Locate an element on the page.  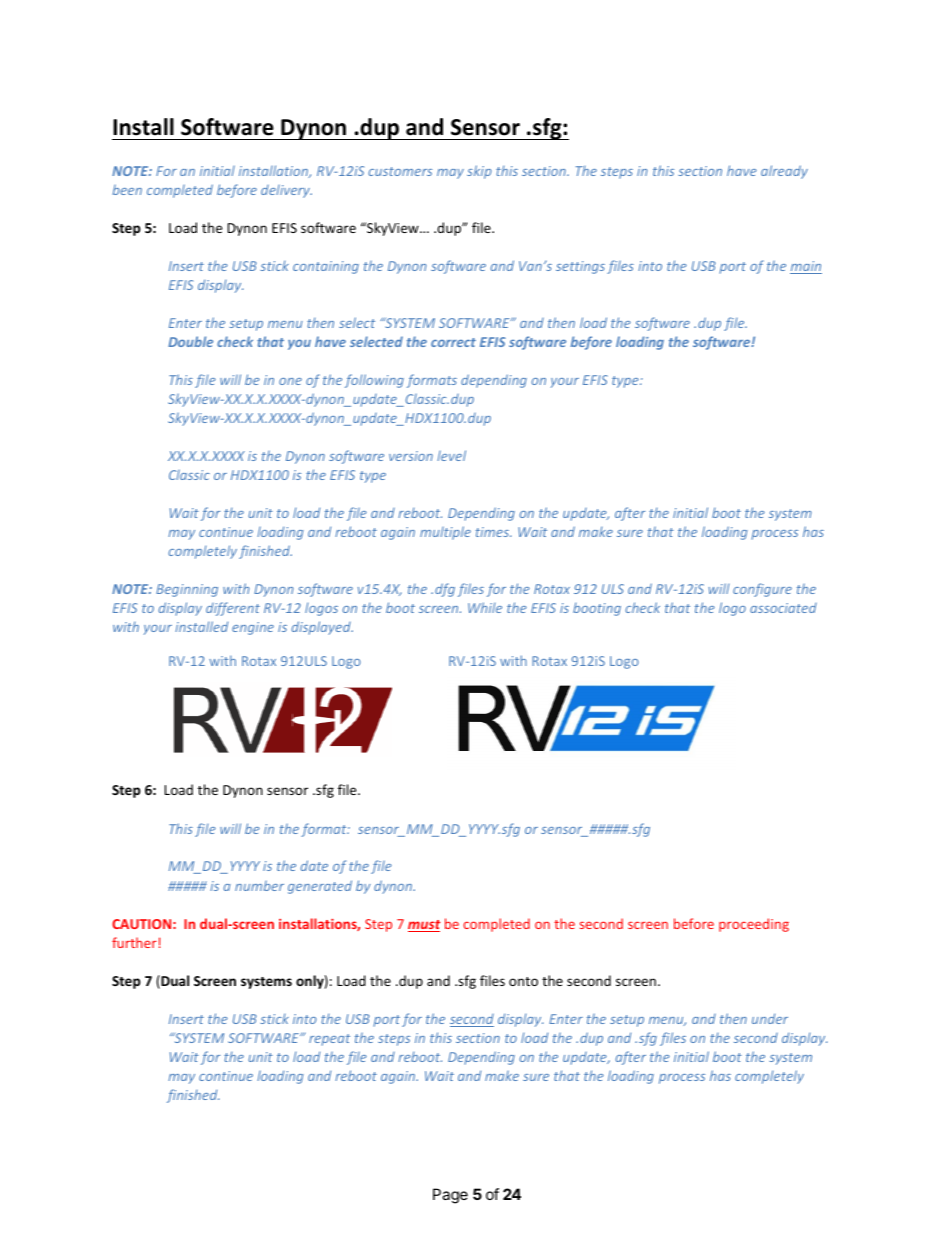
Double is located at coordinates (190, 341).
